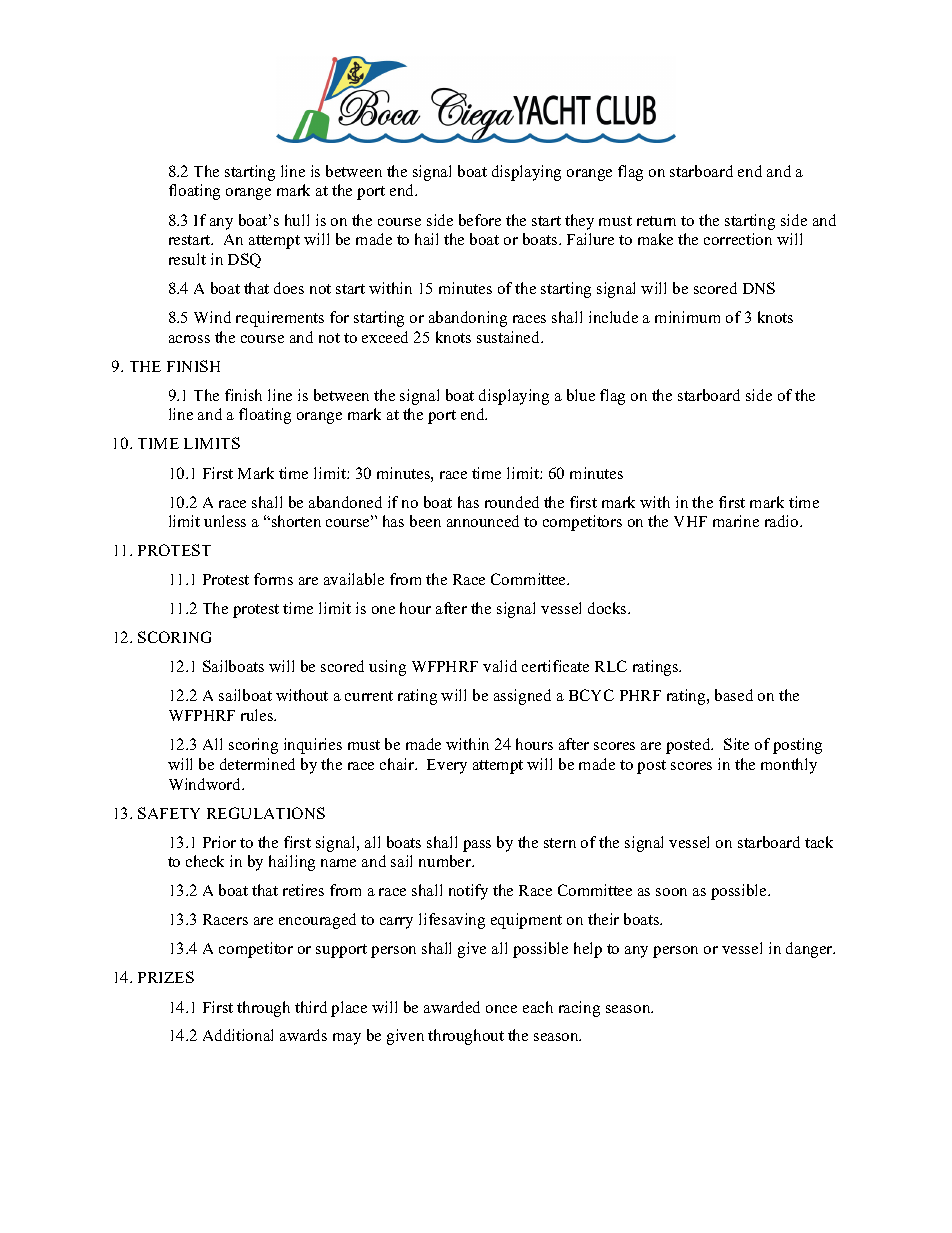 Image resolution: width=952 pixels, height=1233 pixels. I want to click on rounded, so click(512, 502).
